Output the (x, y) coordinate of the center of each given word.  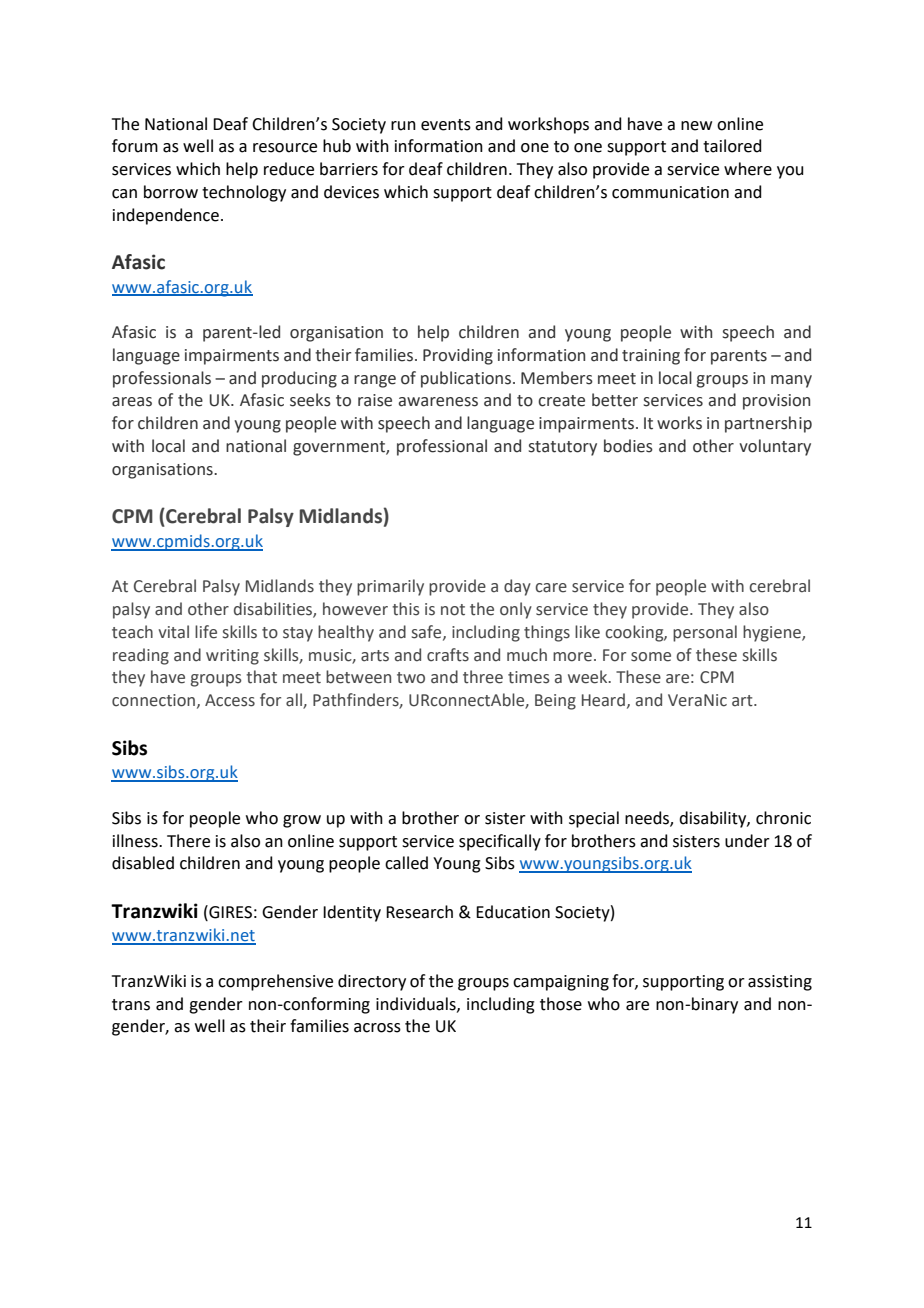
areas (132, 402)
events (446, 125)
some (651, 657)
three (483, 677)
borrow (171, 192)
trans (131, 1005)
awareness (438, 402)
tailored (732, 146)
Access (230, 700)
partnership (768, 424)
